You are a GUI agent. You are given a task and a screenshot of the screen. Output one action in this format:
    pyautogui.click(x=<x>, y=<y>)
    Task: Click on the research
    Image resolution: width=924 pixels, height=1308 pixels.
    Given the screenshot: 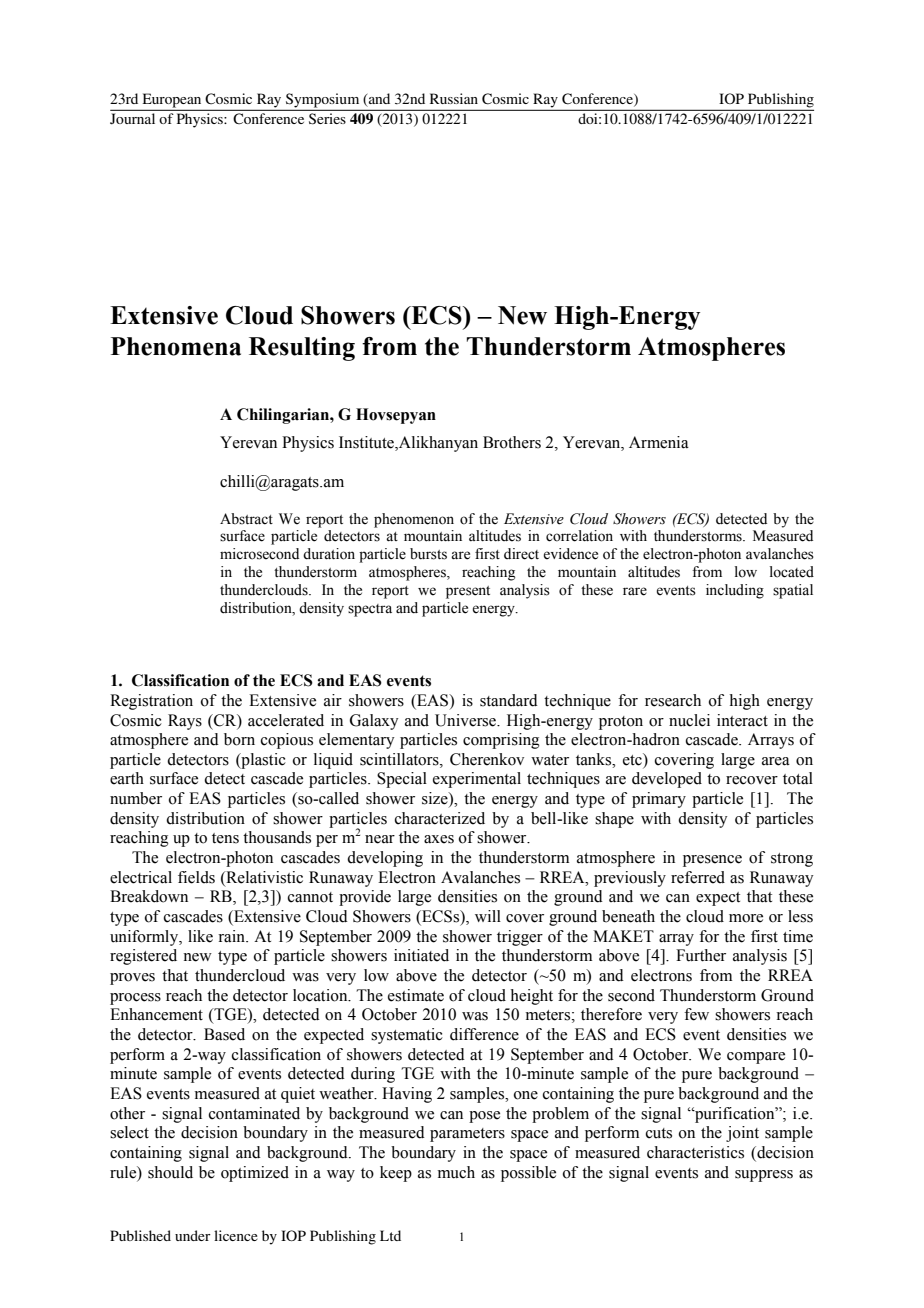 What is the action you would take?
    pyautogui.click(x=673, y=700)
